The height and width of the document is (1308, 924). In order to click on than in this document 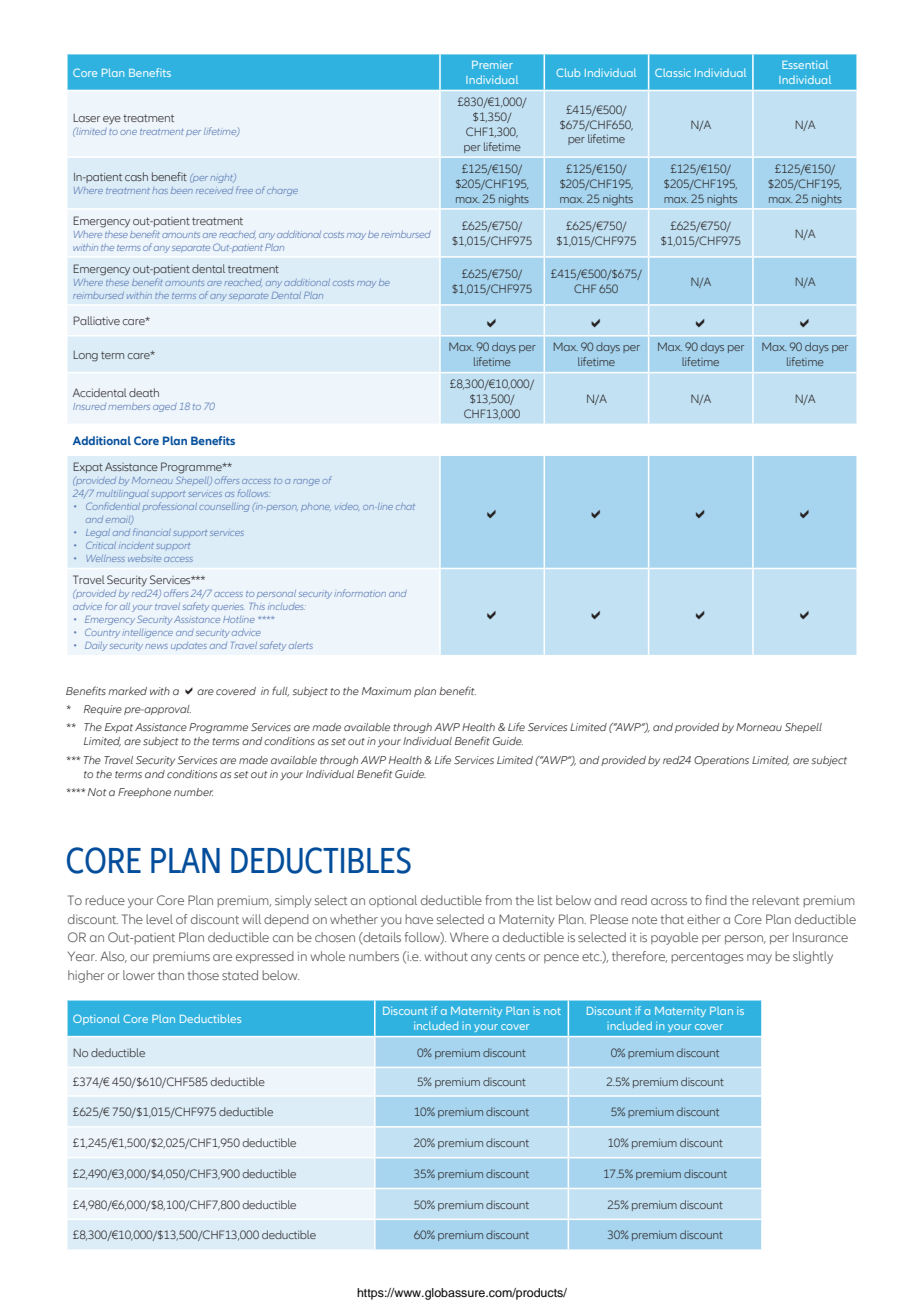, I will do `click(171, 975)`.
